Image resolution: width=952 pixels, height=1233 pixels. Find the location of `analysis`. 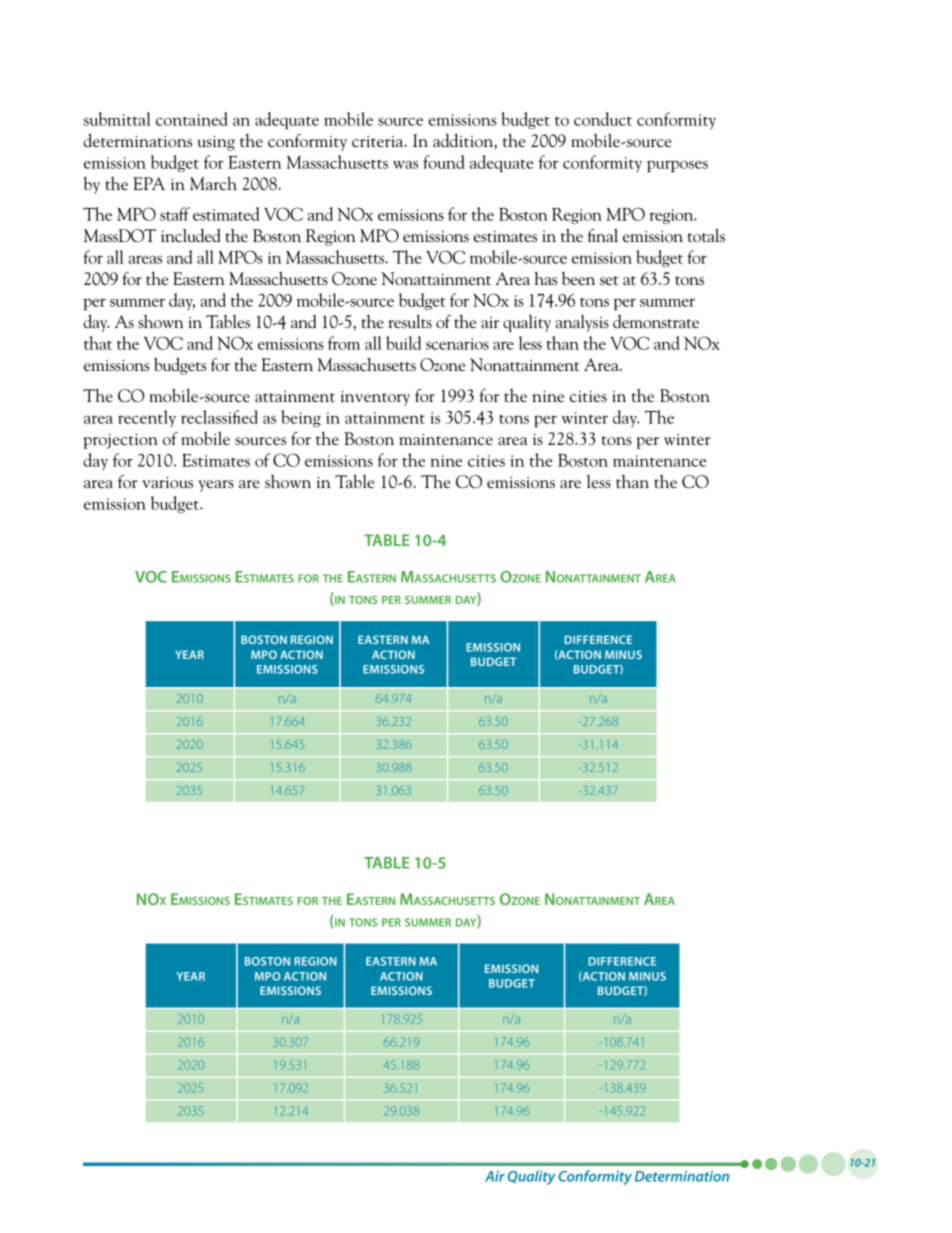

analysis is located at coordinates (582, 323).
